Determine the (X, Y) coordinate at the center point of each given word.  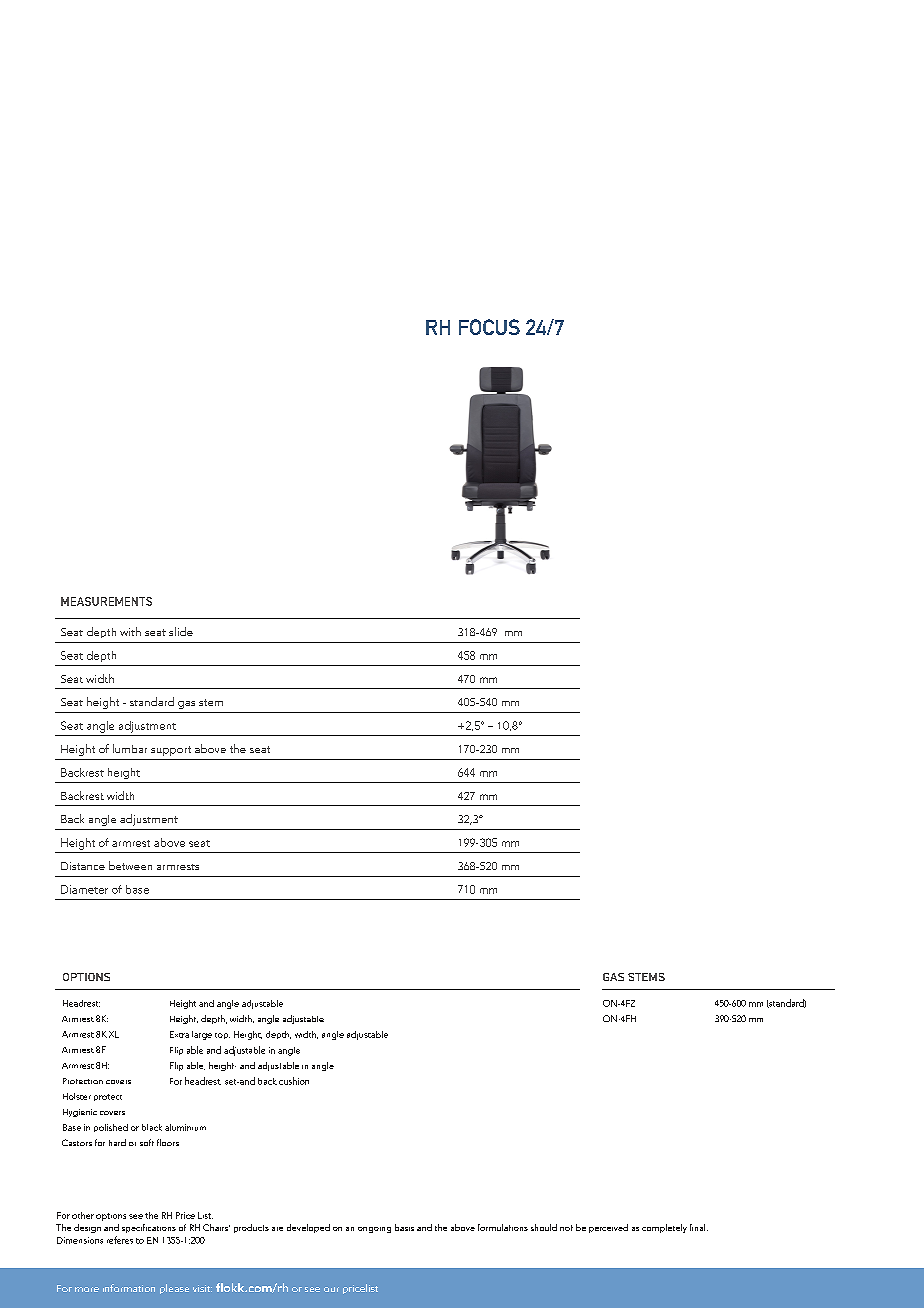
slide (181, 631)
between (130, 865)
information (129, 1288)
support (171, 751)
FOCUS (489, 327)
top (222, 1036)
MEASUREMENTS (106, 601)
